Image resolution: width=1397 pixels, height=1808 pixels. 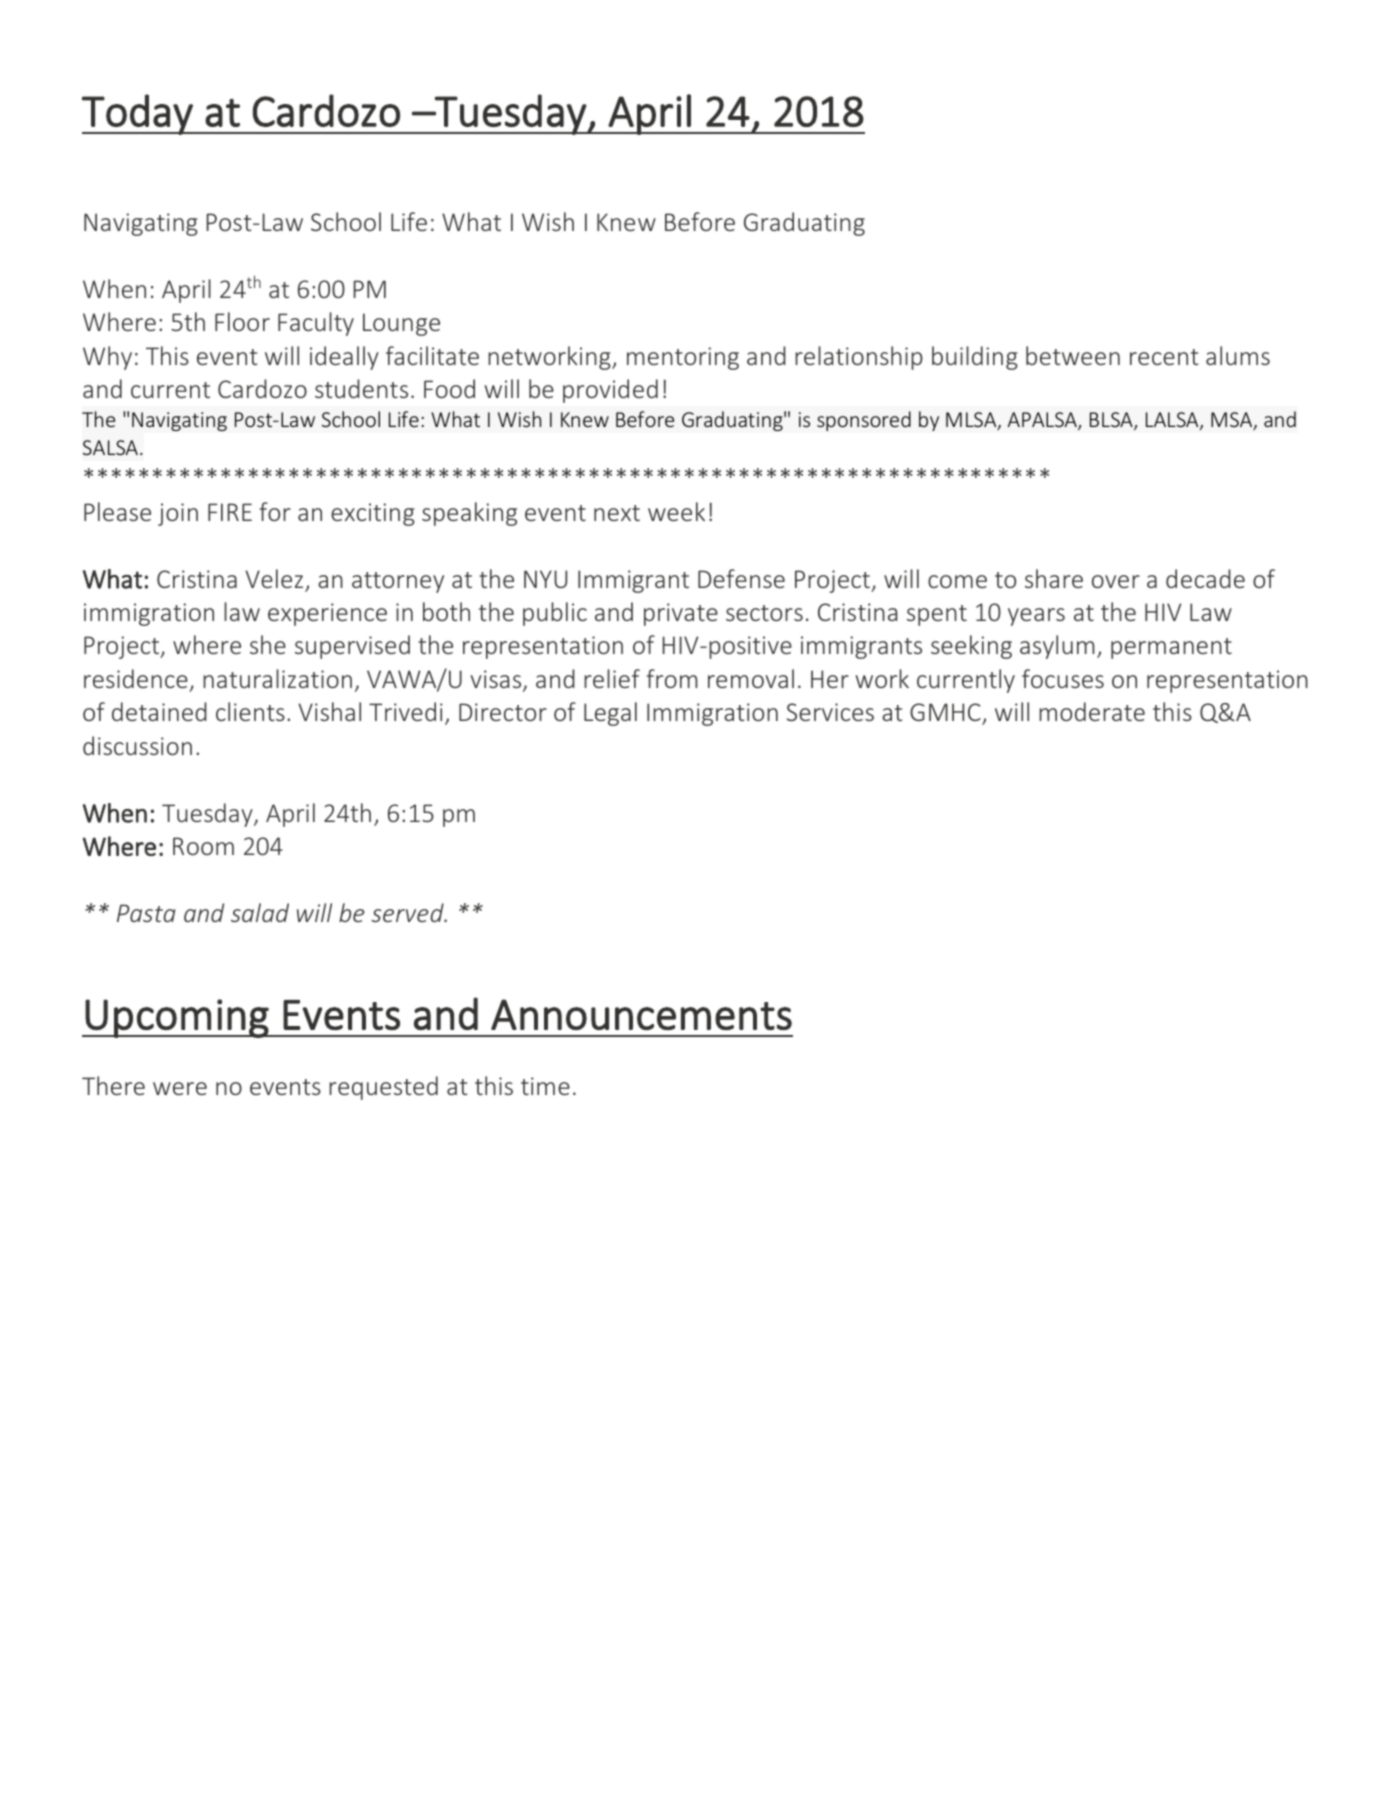 I want to click on Announcements, so click(x=641, y=1014).
